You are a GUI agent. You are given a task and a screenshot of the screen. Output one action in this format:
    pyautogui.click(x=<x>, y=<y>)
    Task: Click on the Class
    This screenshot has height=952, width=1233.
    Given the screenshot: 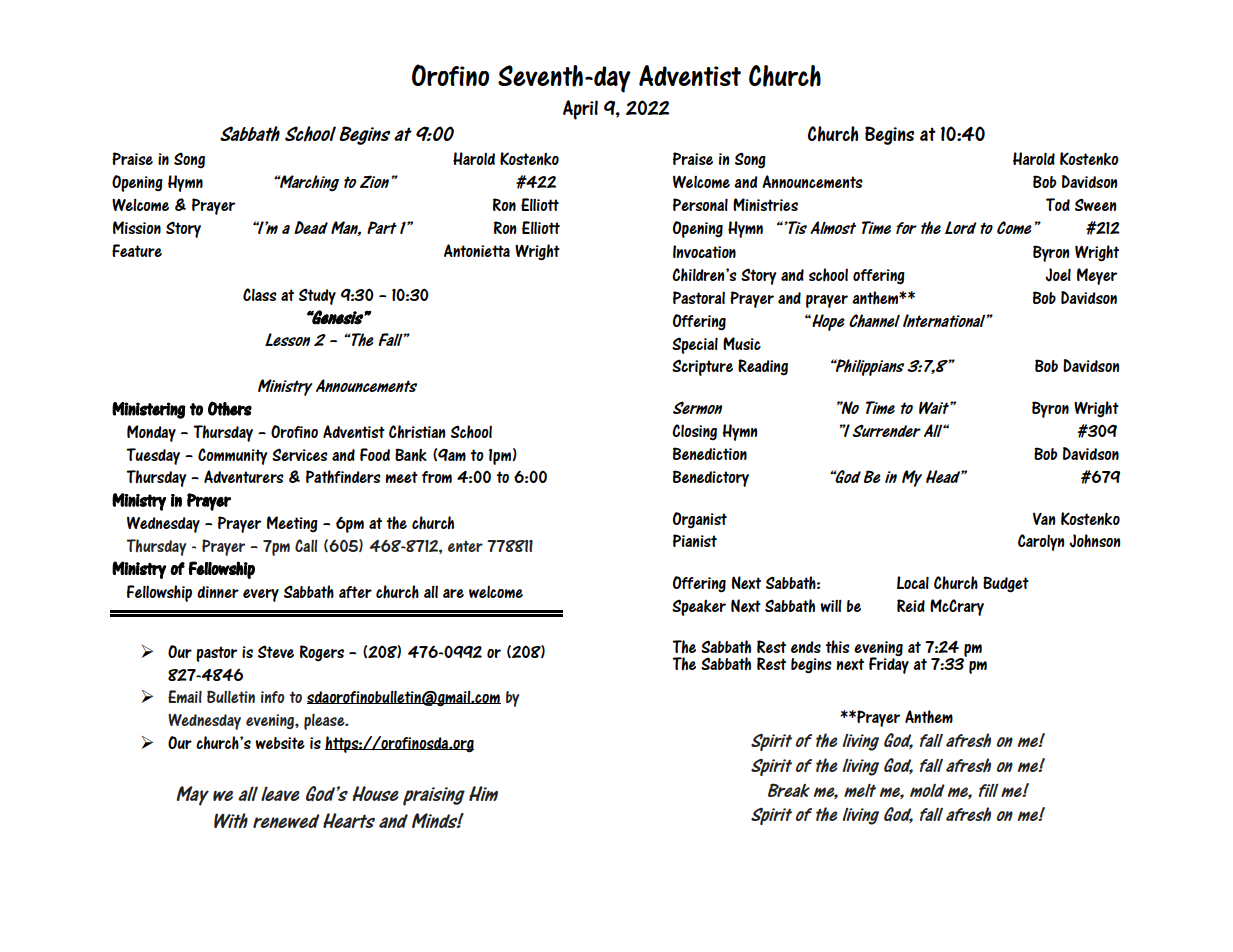 What is the action you would take?
    pyautogui.click(x=260, y=294)
